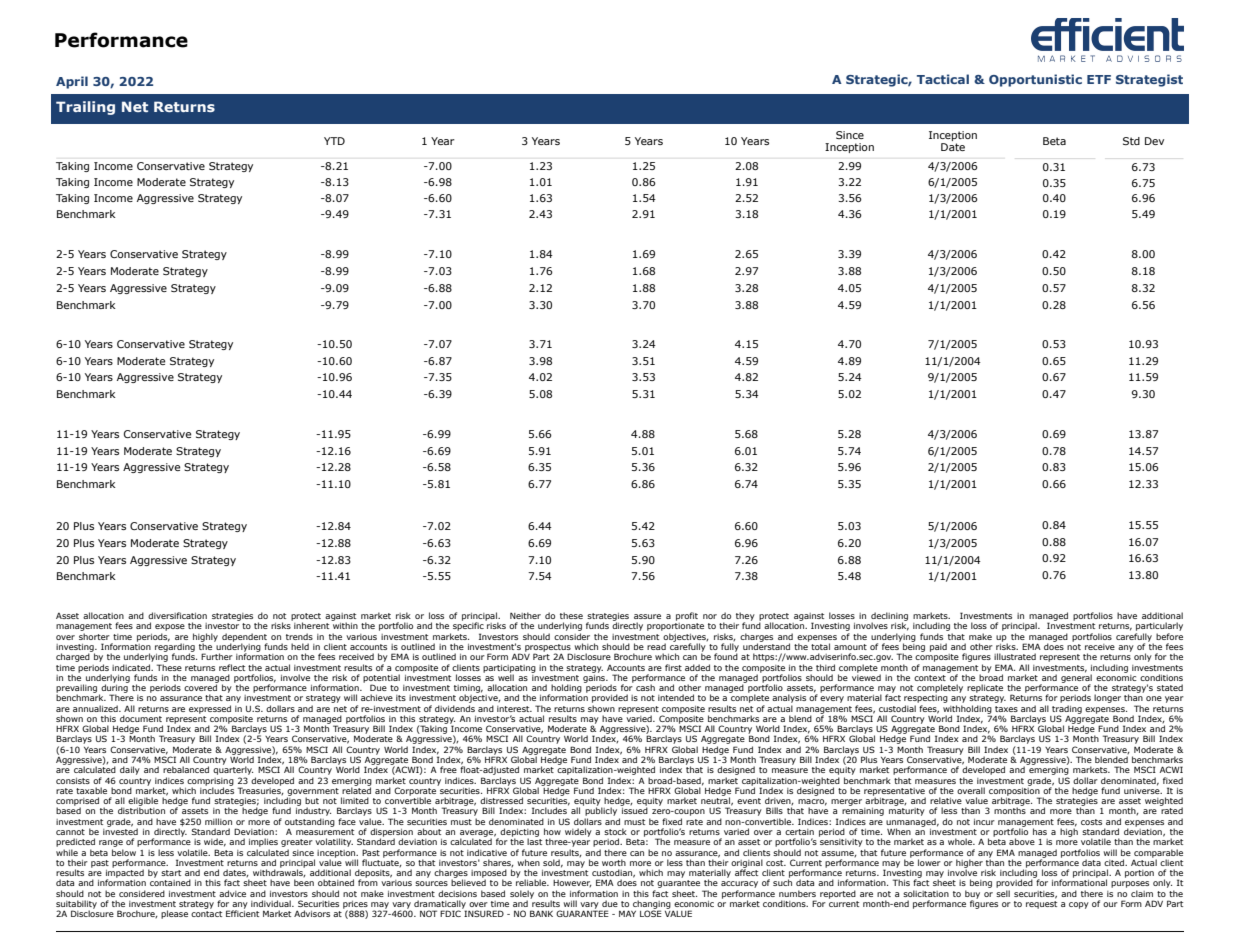 This screenshot has height=952, width=1233. What do you see at coordinates (1035, 80) in the screenshot?
I see `Opportunistic` at bounding box center [1035, 80].
